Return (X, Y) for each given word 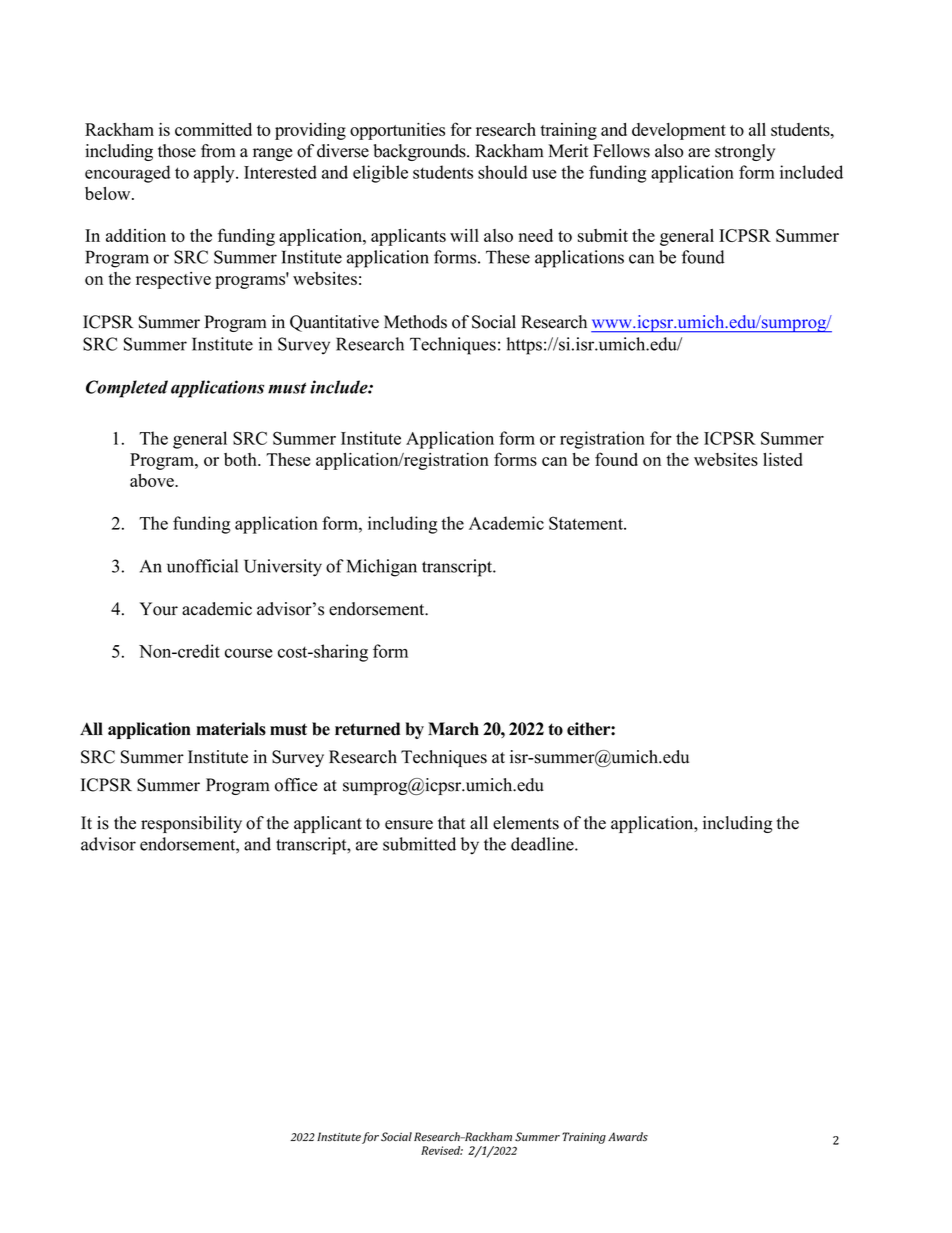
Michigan (382, 568)
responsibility (191, 824)
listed (783, 459)
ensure (409, 825)
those (177, 151)
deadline (543, 844)
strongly (745, 152)
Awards (628, 1137)
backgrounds (420, 152)
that (452, 822)
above (153, 480)
